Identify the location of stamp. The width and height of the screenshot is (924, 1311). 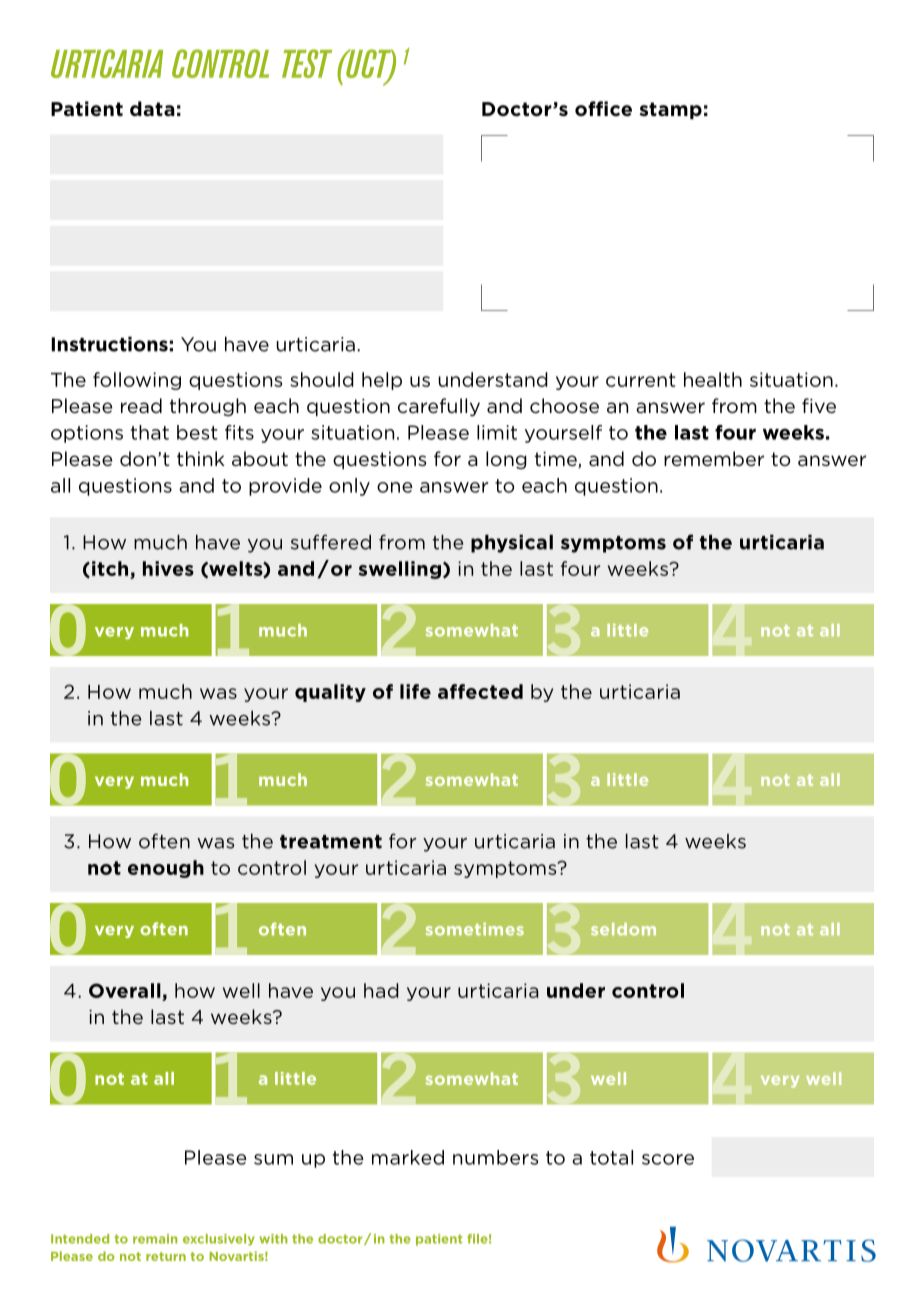
(670, 110).
